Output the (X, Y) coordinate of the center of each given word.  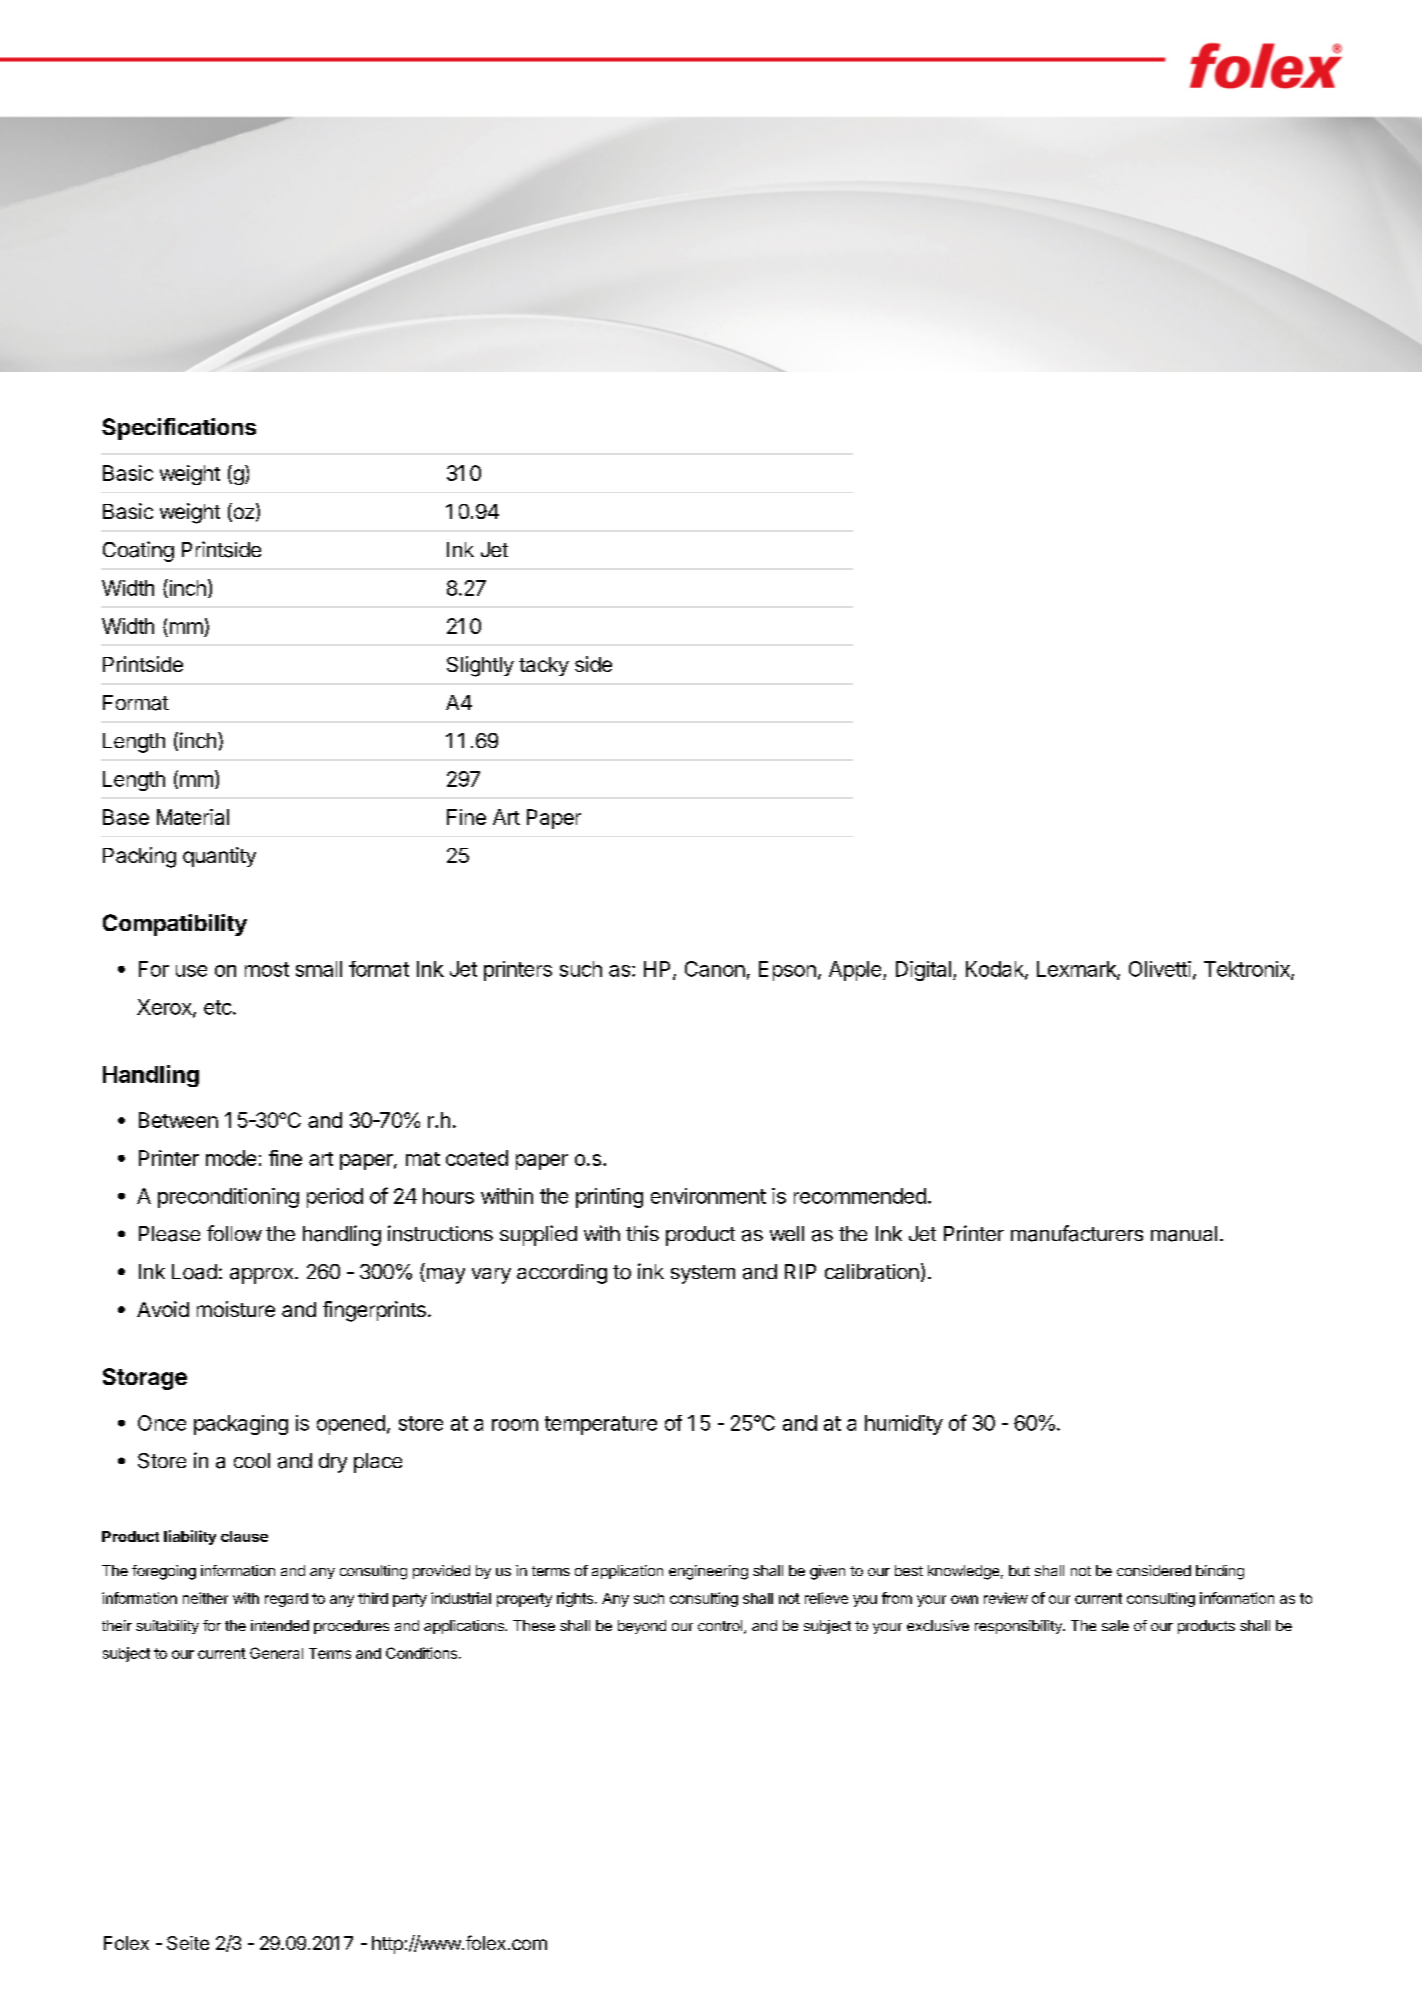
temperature (601, 1425)
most (267, 969)
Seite (188, 1943)
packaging (241, 1425)
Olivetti (1160, 969)
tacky (544, 666)
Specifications (179, 429)
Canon (715, 969)
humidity (904, 1425)
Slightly (480, 666)
